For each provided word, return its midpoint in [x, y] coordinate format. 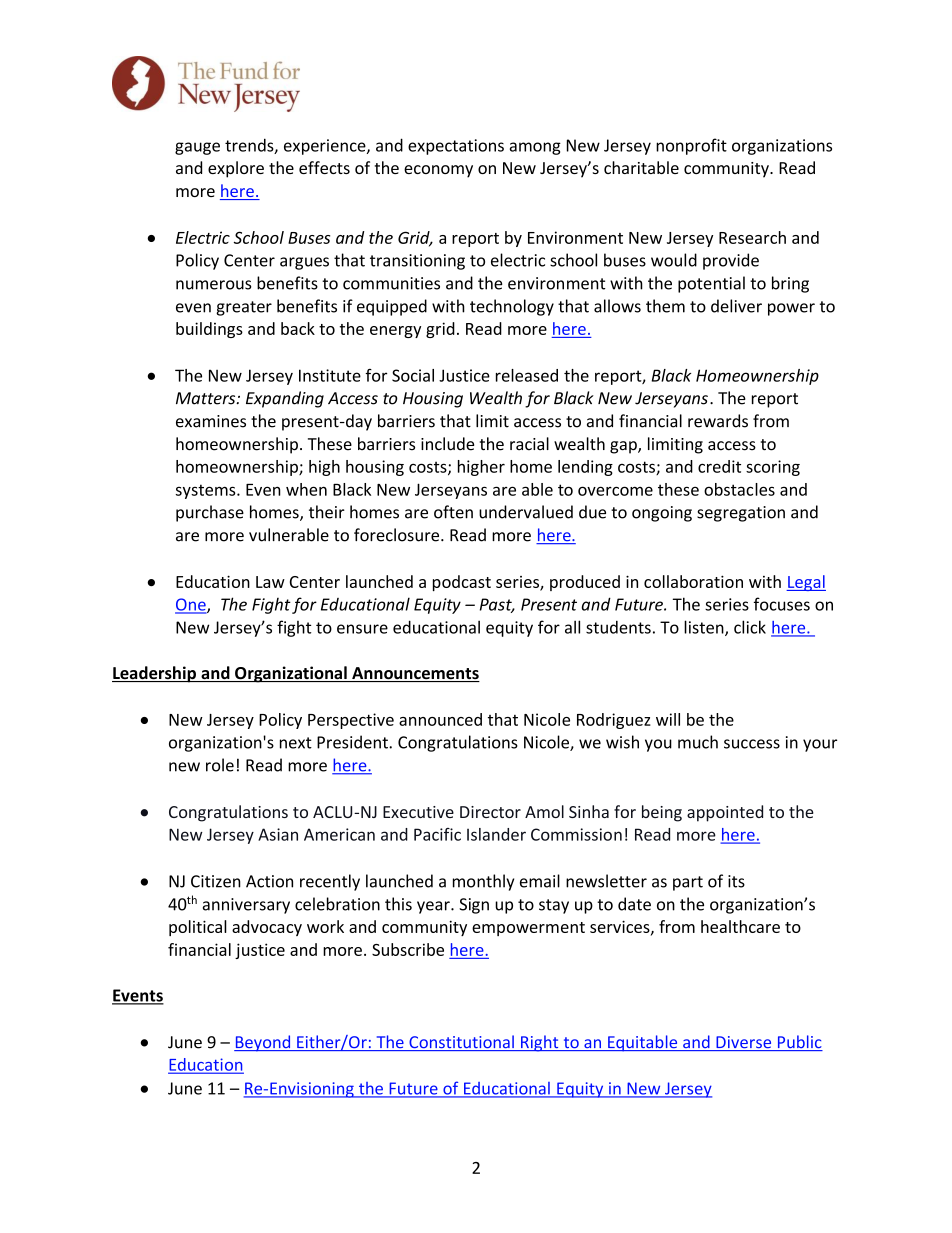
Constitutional [461, 1043]
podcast [462, 583]
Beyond [263, 1043]
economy [438, 171]
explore [236, 169]
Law [270, 582]
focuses [781, 604]
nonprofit [691, 146]
